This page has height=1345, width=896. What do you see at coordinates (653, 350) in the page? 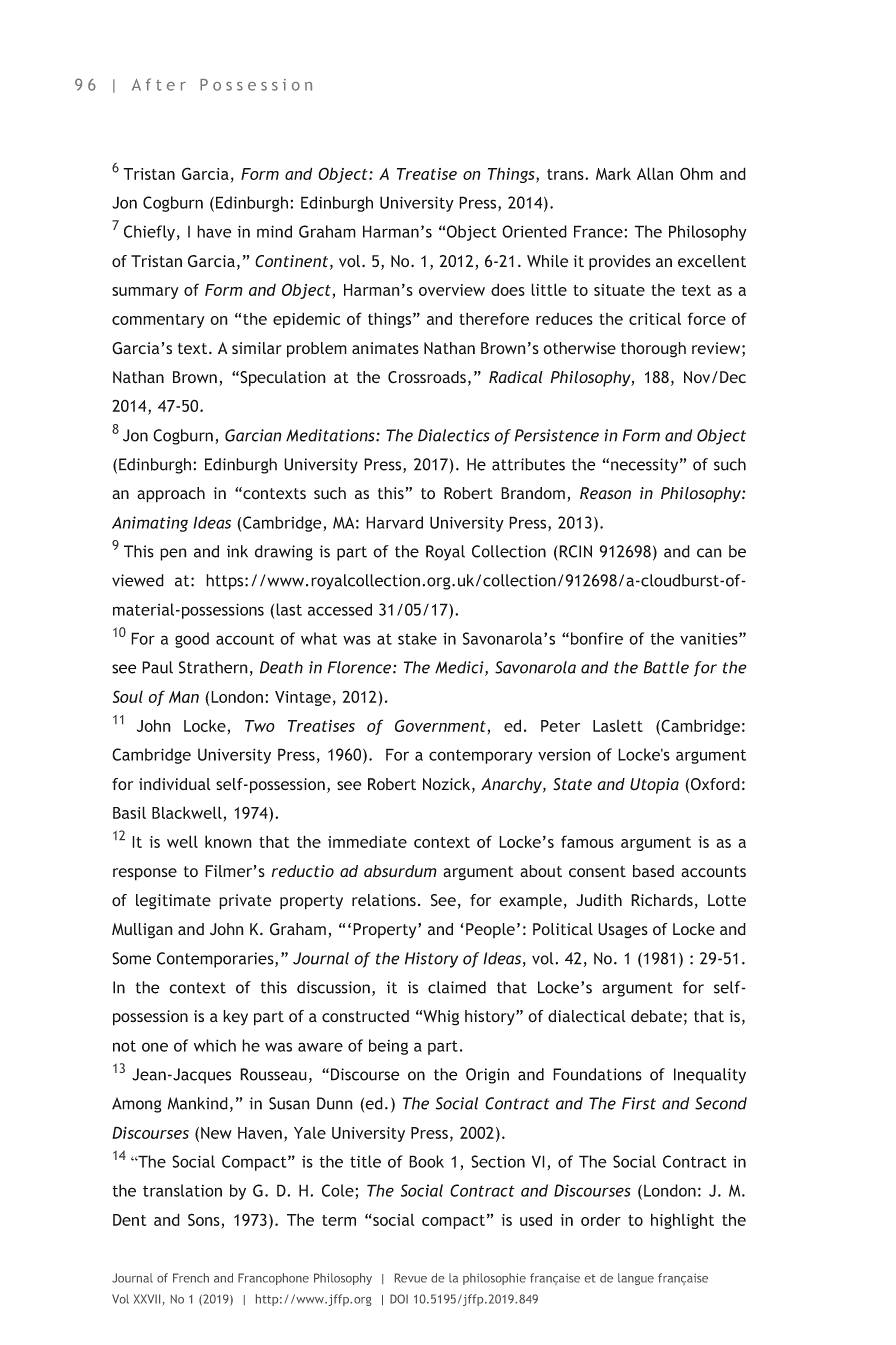
I see `thorough` at bounding box center [653, 350].
